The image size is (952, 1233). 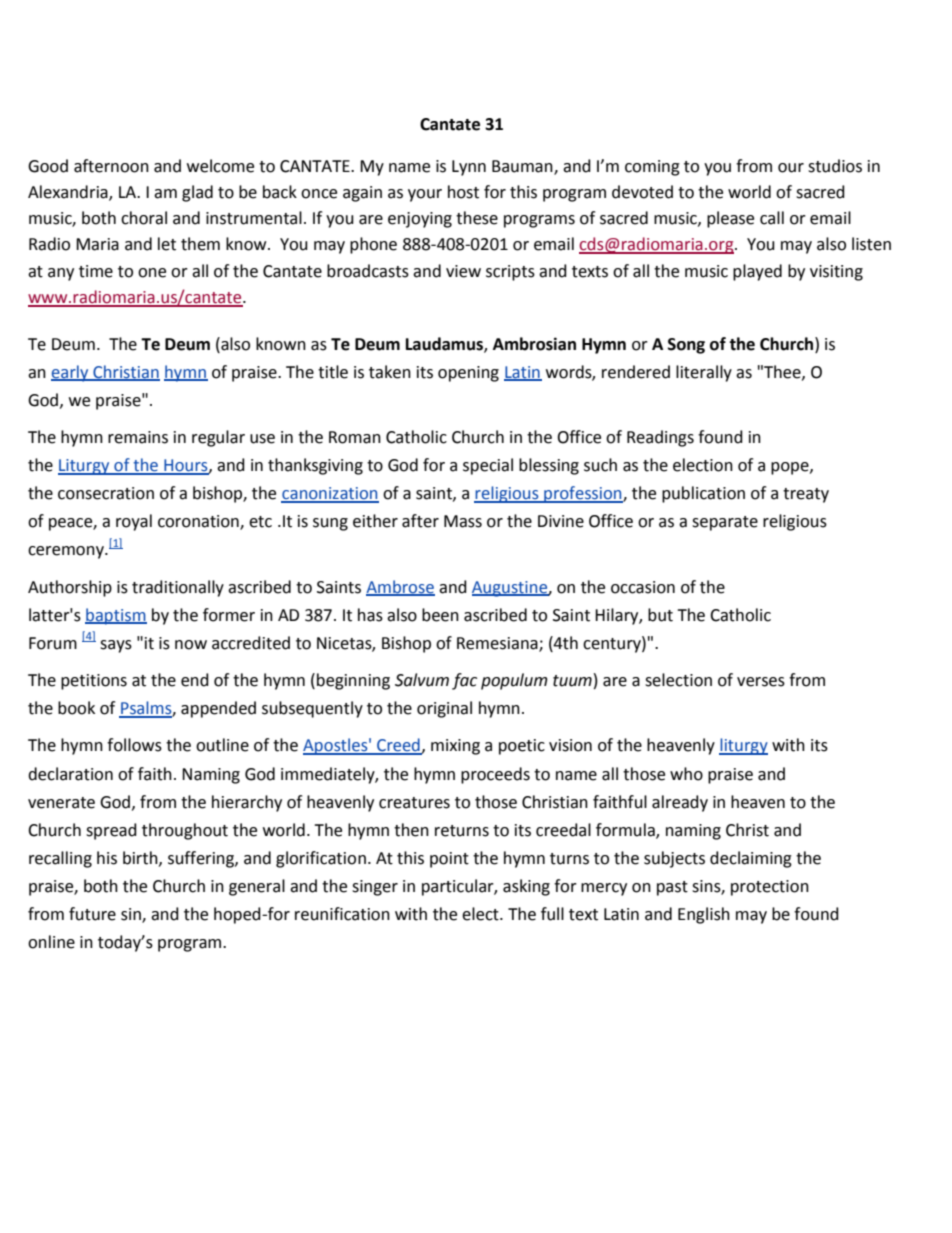 What do you see at coordinates (730, 219) in the screenshot?
I see `please` at bounding box center [730, 219].
